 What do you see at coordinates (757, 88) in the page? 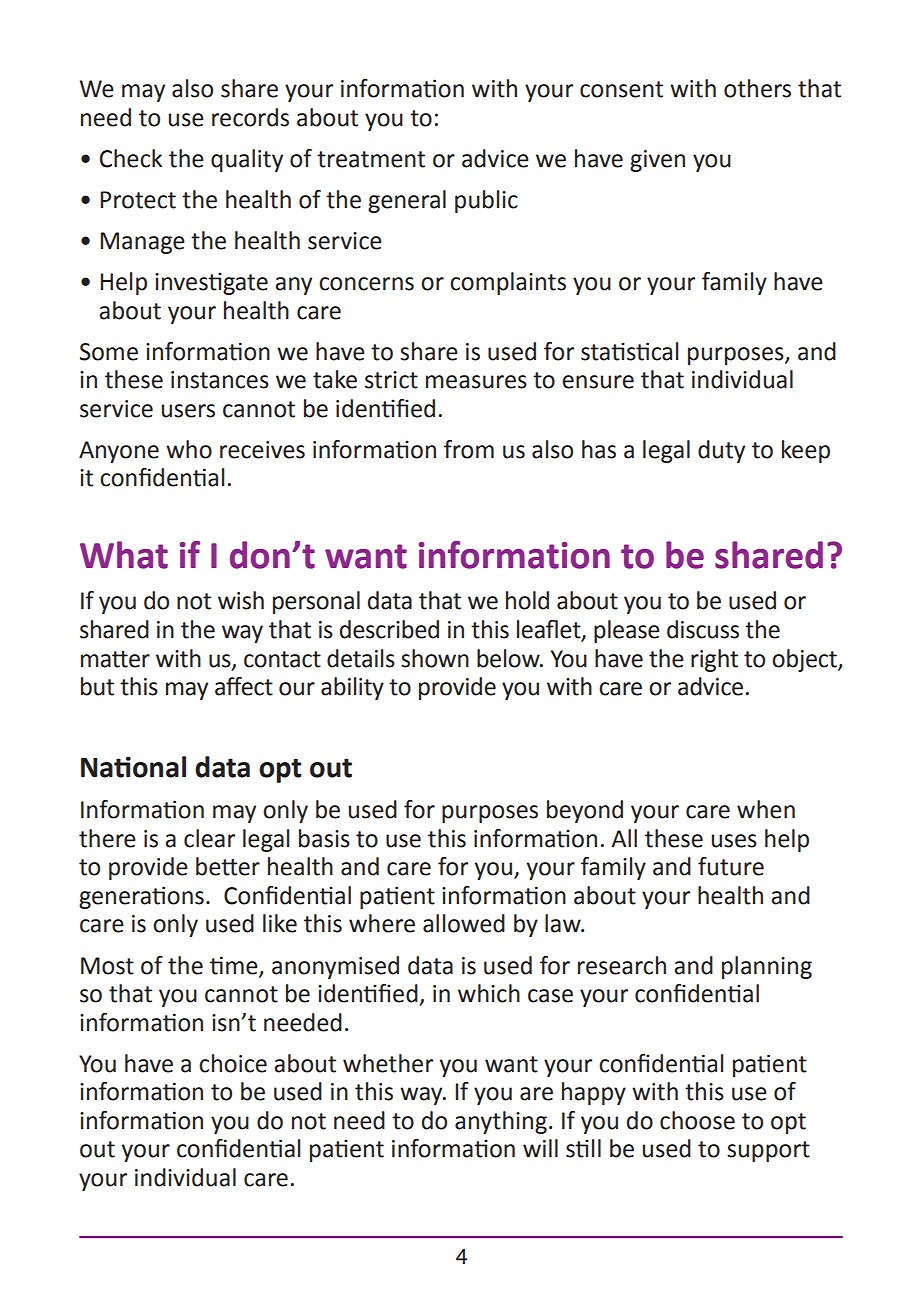
I see `others` at bounding box center [757, 88].
